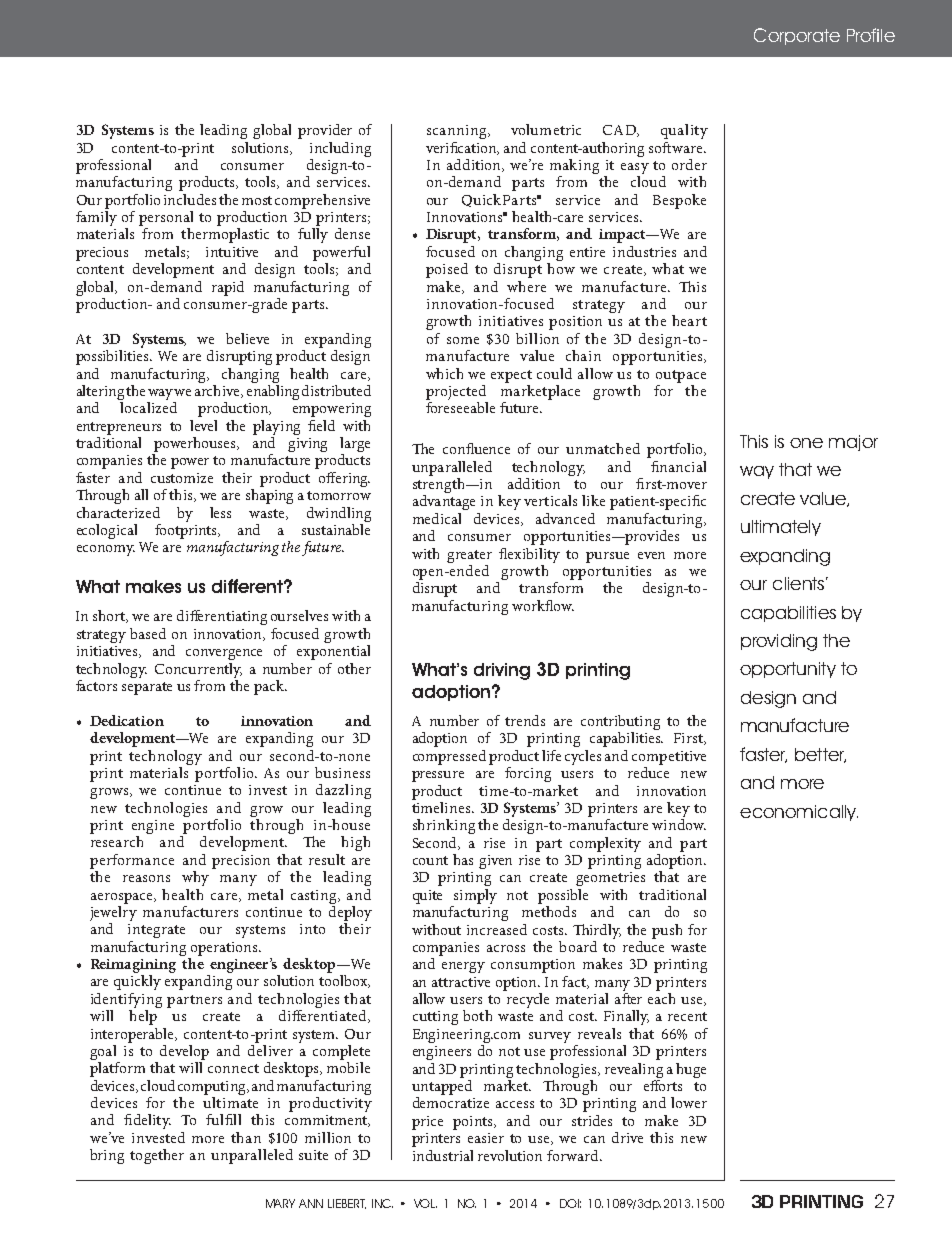 This screenshot has height=1237, width=952. What do you see at coordinates (225, 949) in the screenshot?
I see `operations` at bounding box center [225, 949].
